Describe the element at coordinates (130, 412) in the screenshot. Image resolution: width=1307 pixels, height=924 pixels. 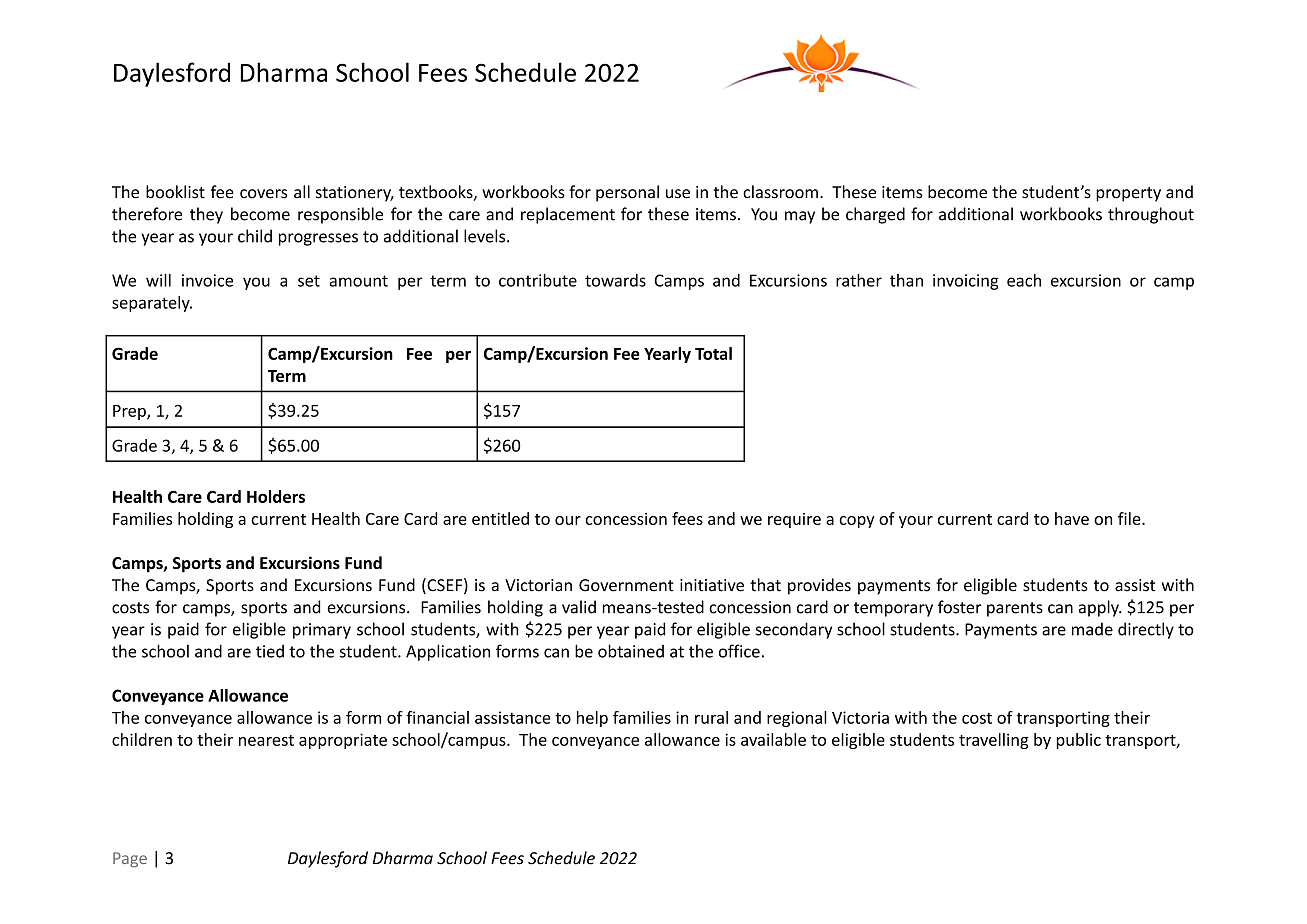
I see `Prep` at that location.
